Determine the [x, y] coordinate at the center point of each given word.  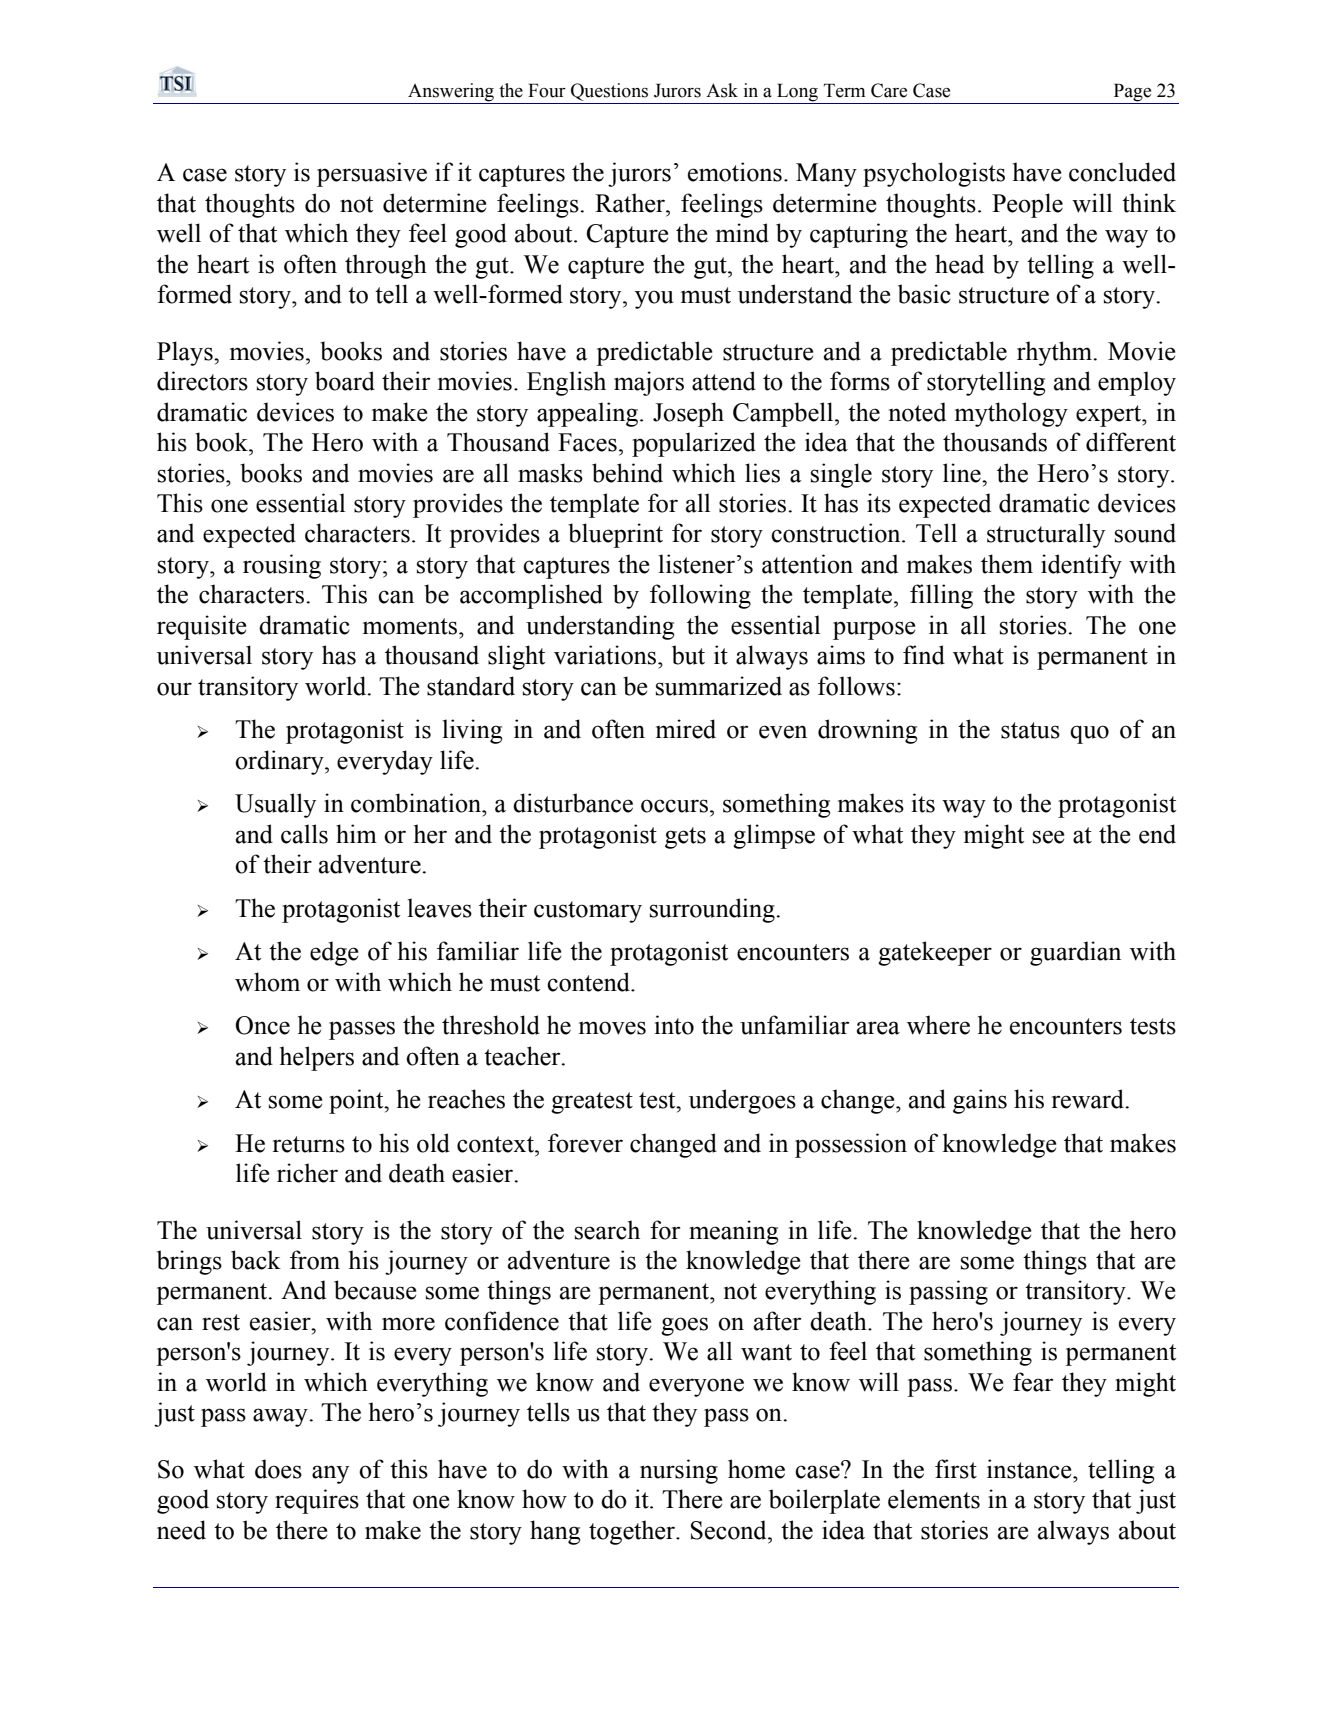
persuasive [372, 174]
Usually [275, 805]
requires [317, 1501]
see [1048, 837]
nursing [679, 1471]
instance [1030, 1469]
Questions [609, 92]
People [1027, 205]
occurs [674, 806]
